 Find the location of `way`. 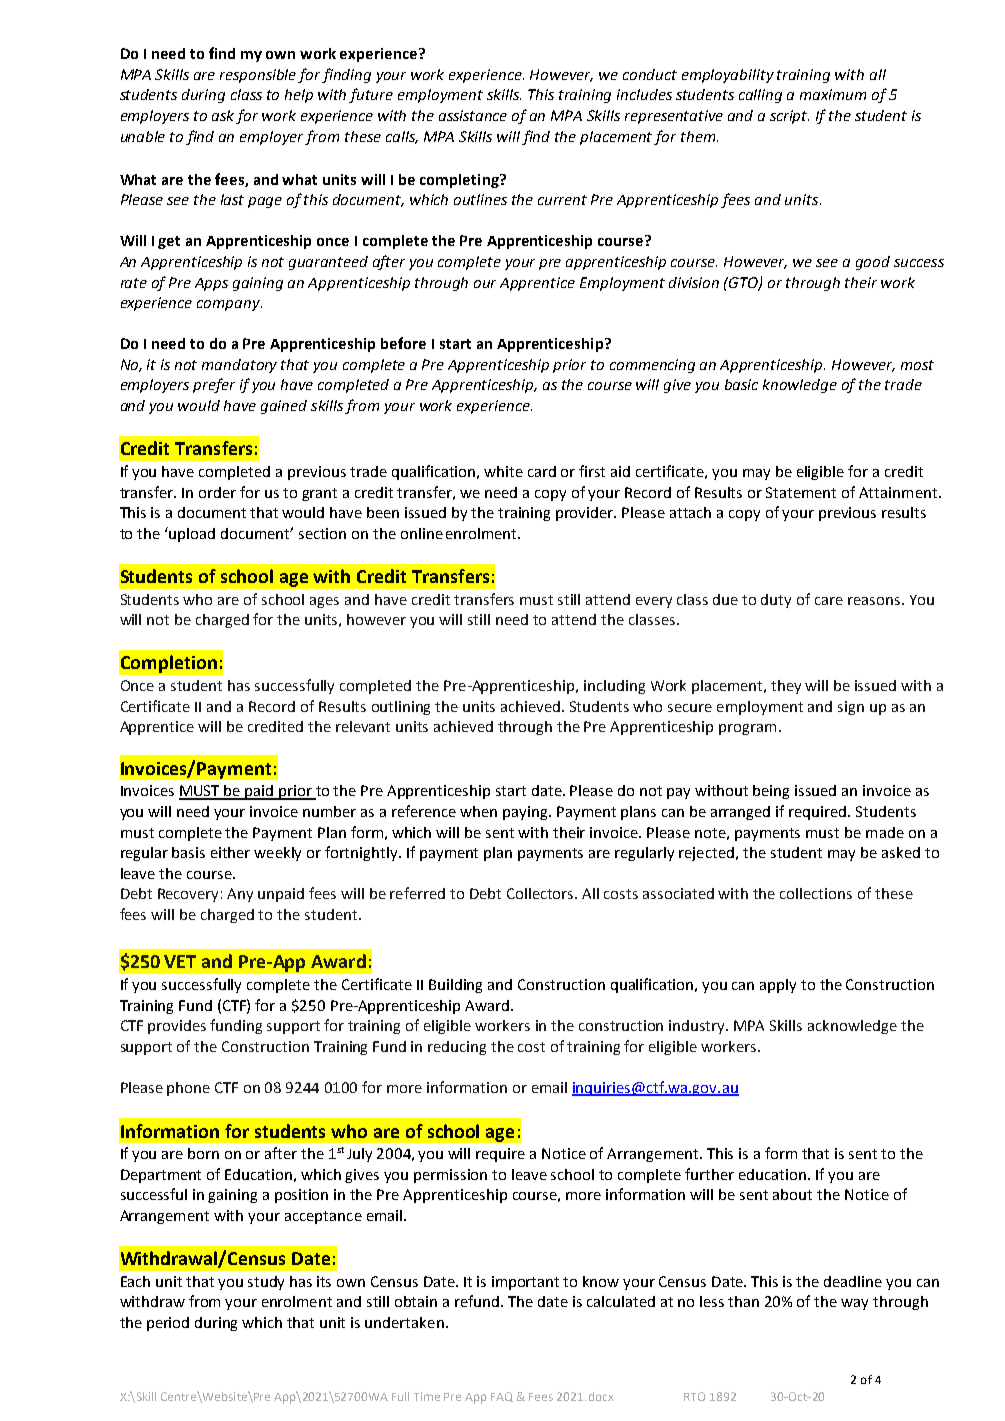

way is located at coordinates (854, 1304).
